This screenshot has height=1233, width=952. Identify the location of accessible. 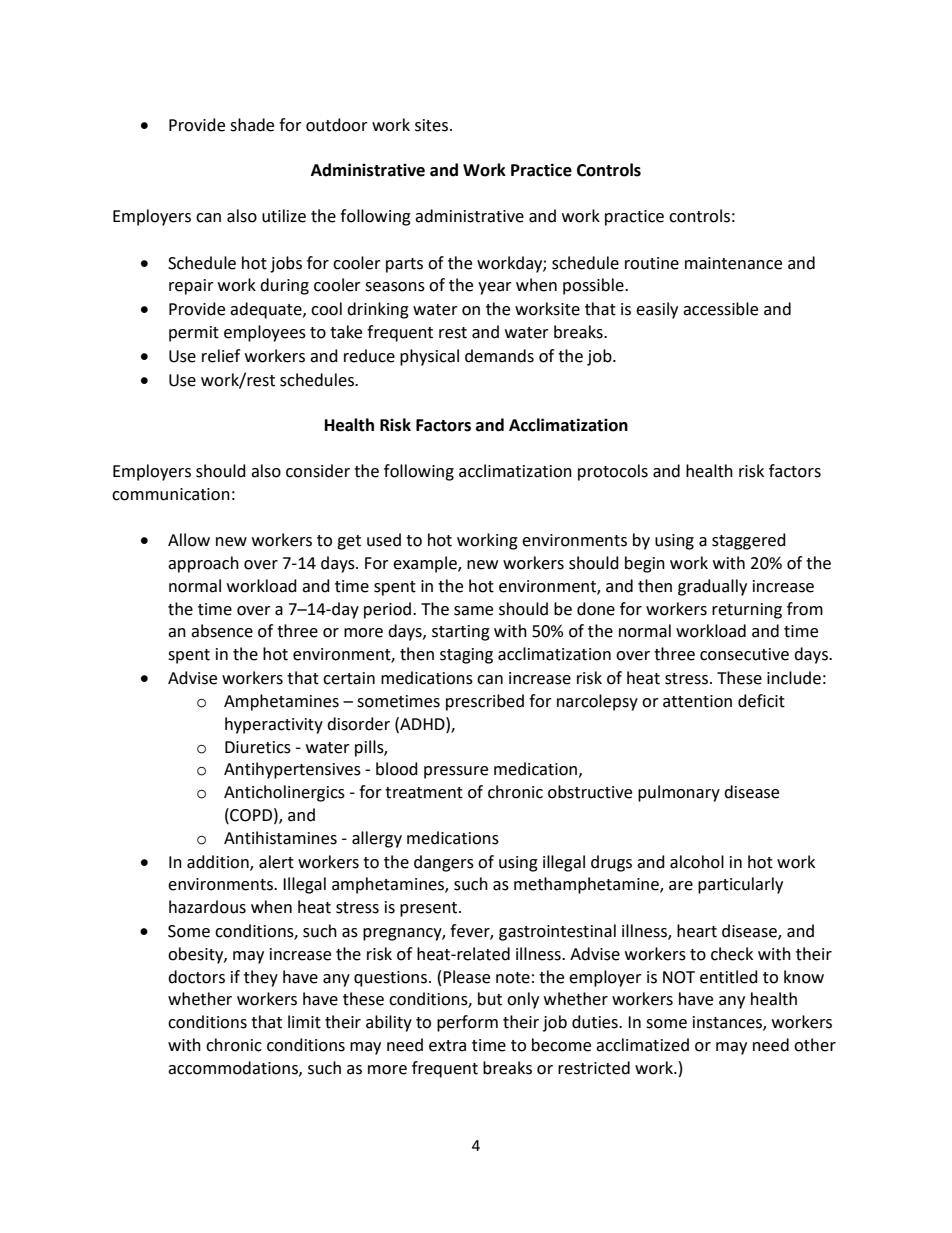
(720, 309).
